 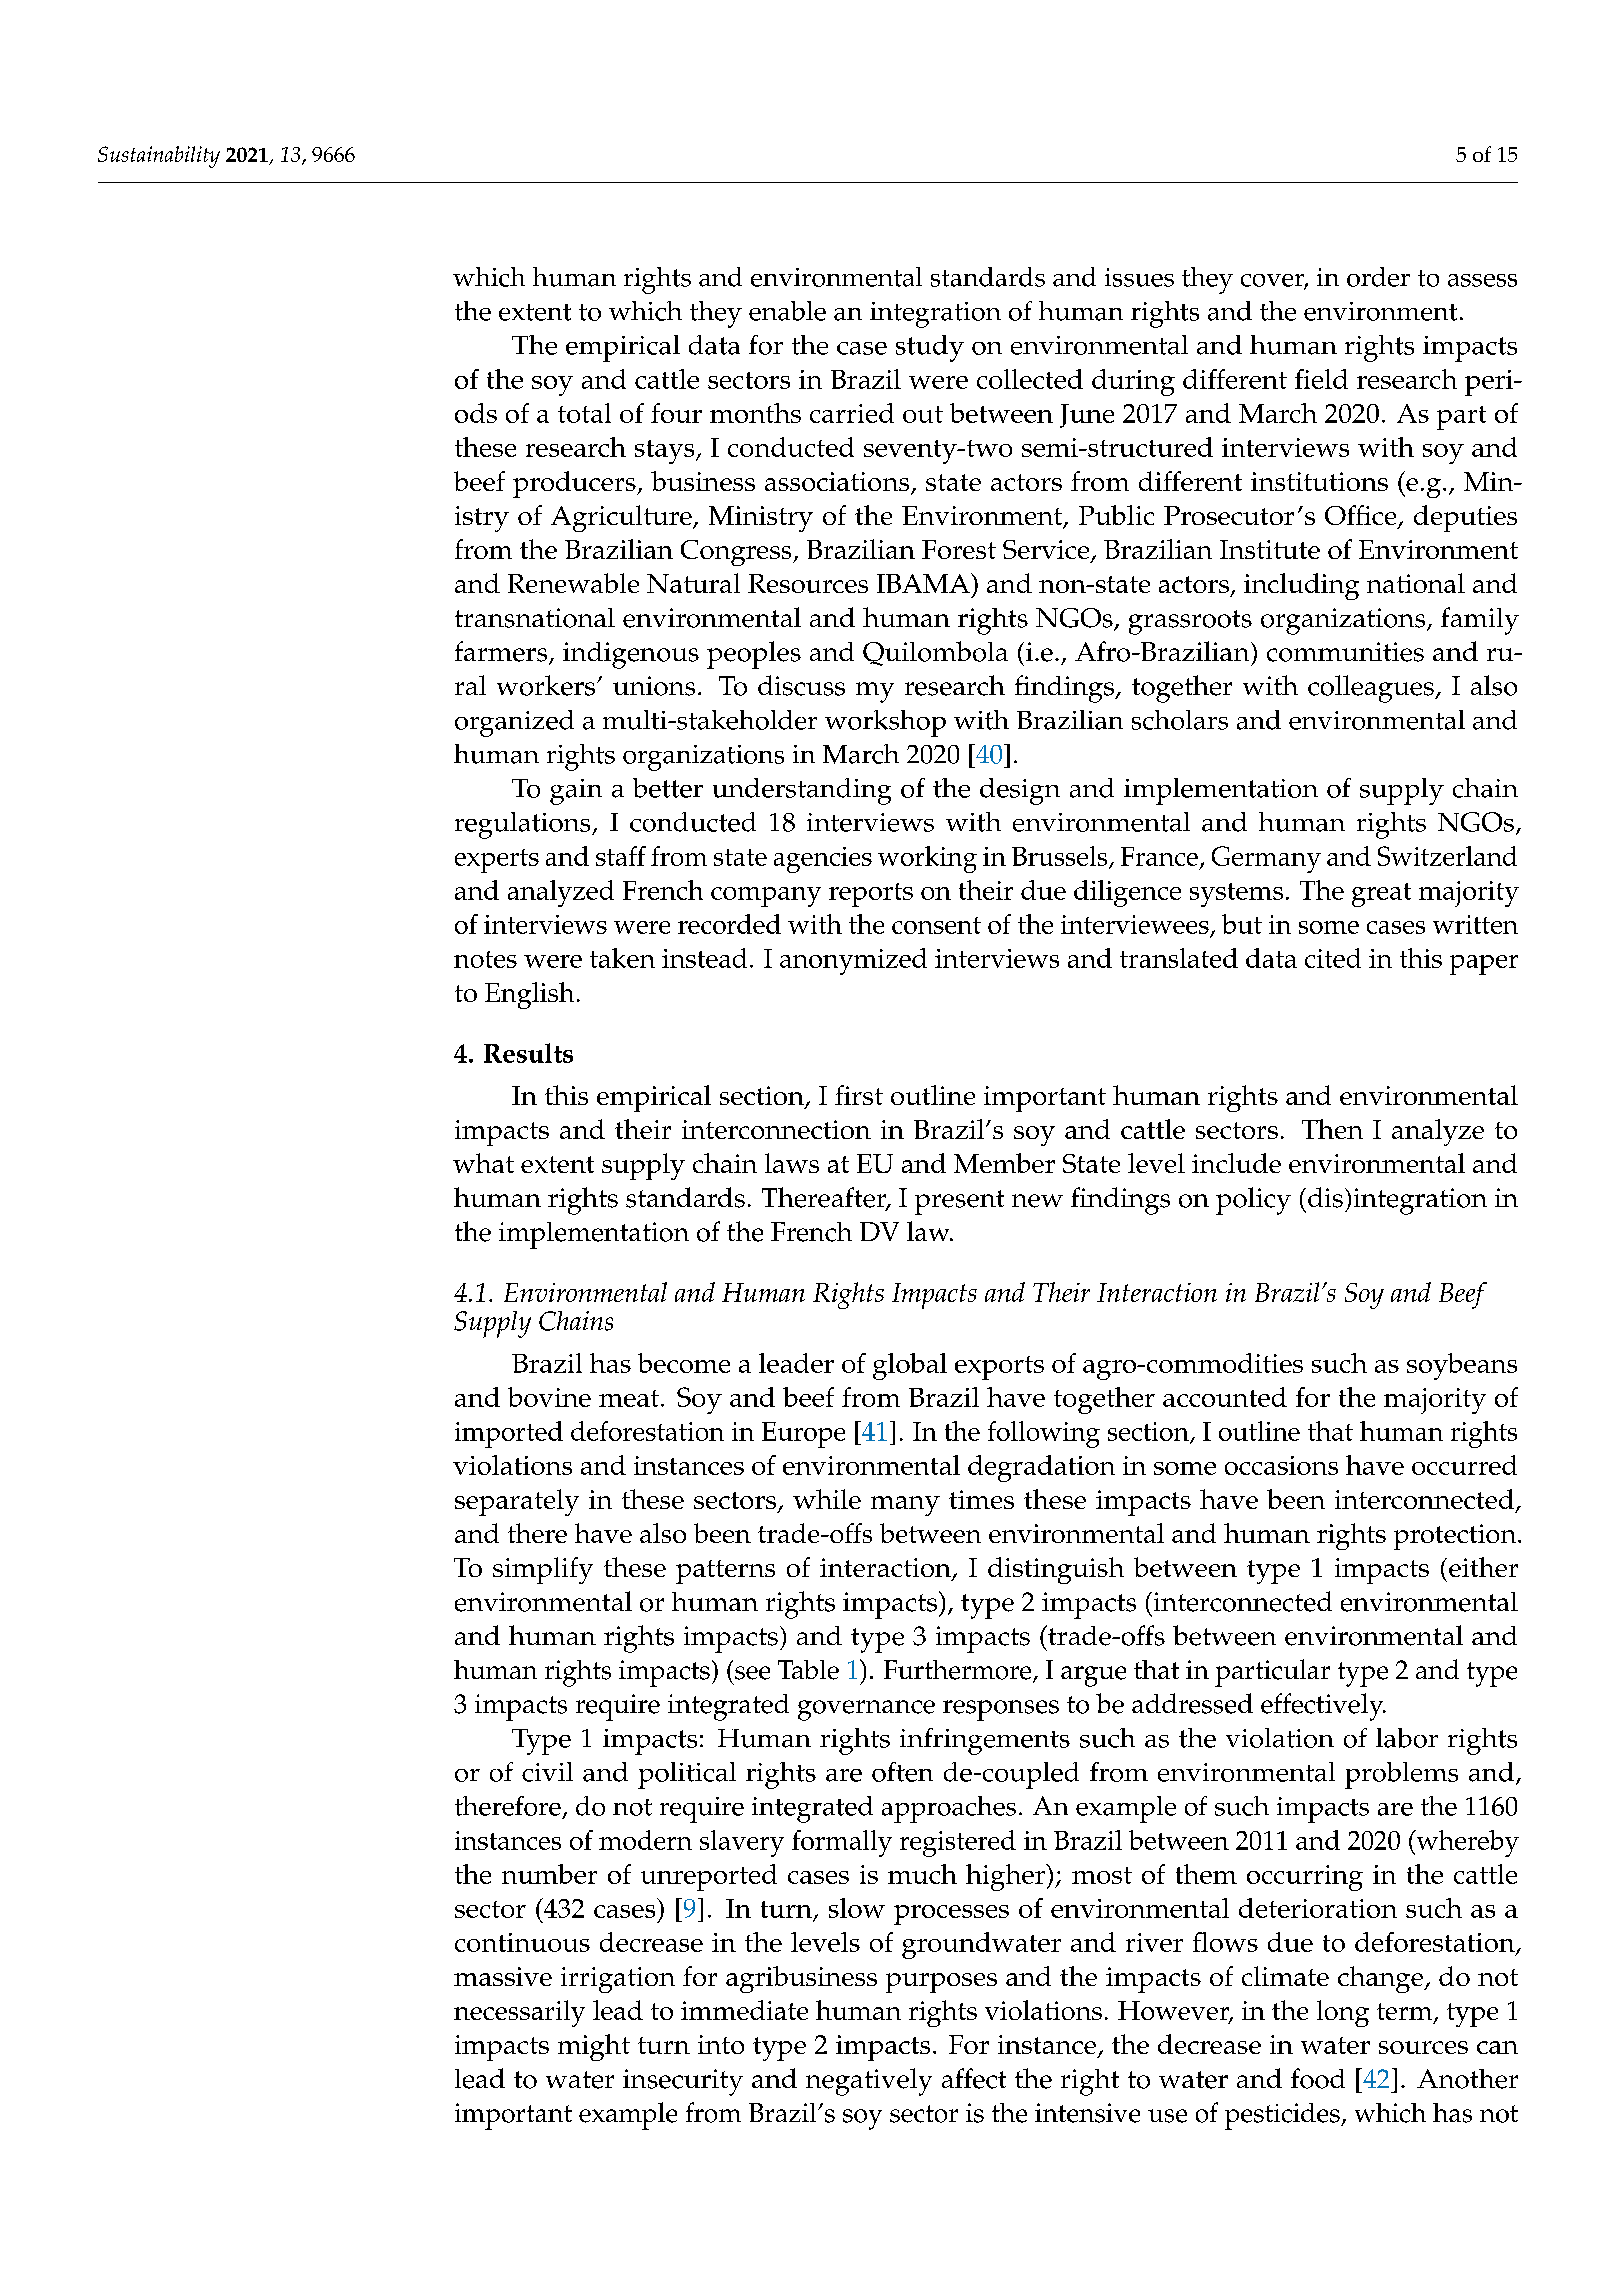 What do you see at coordinates (792, 1163) in the screenshot?
I see `laws` at bounding box center [792, 1163].
